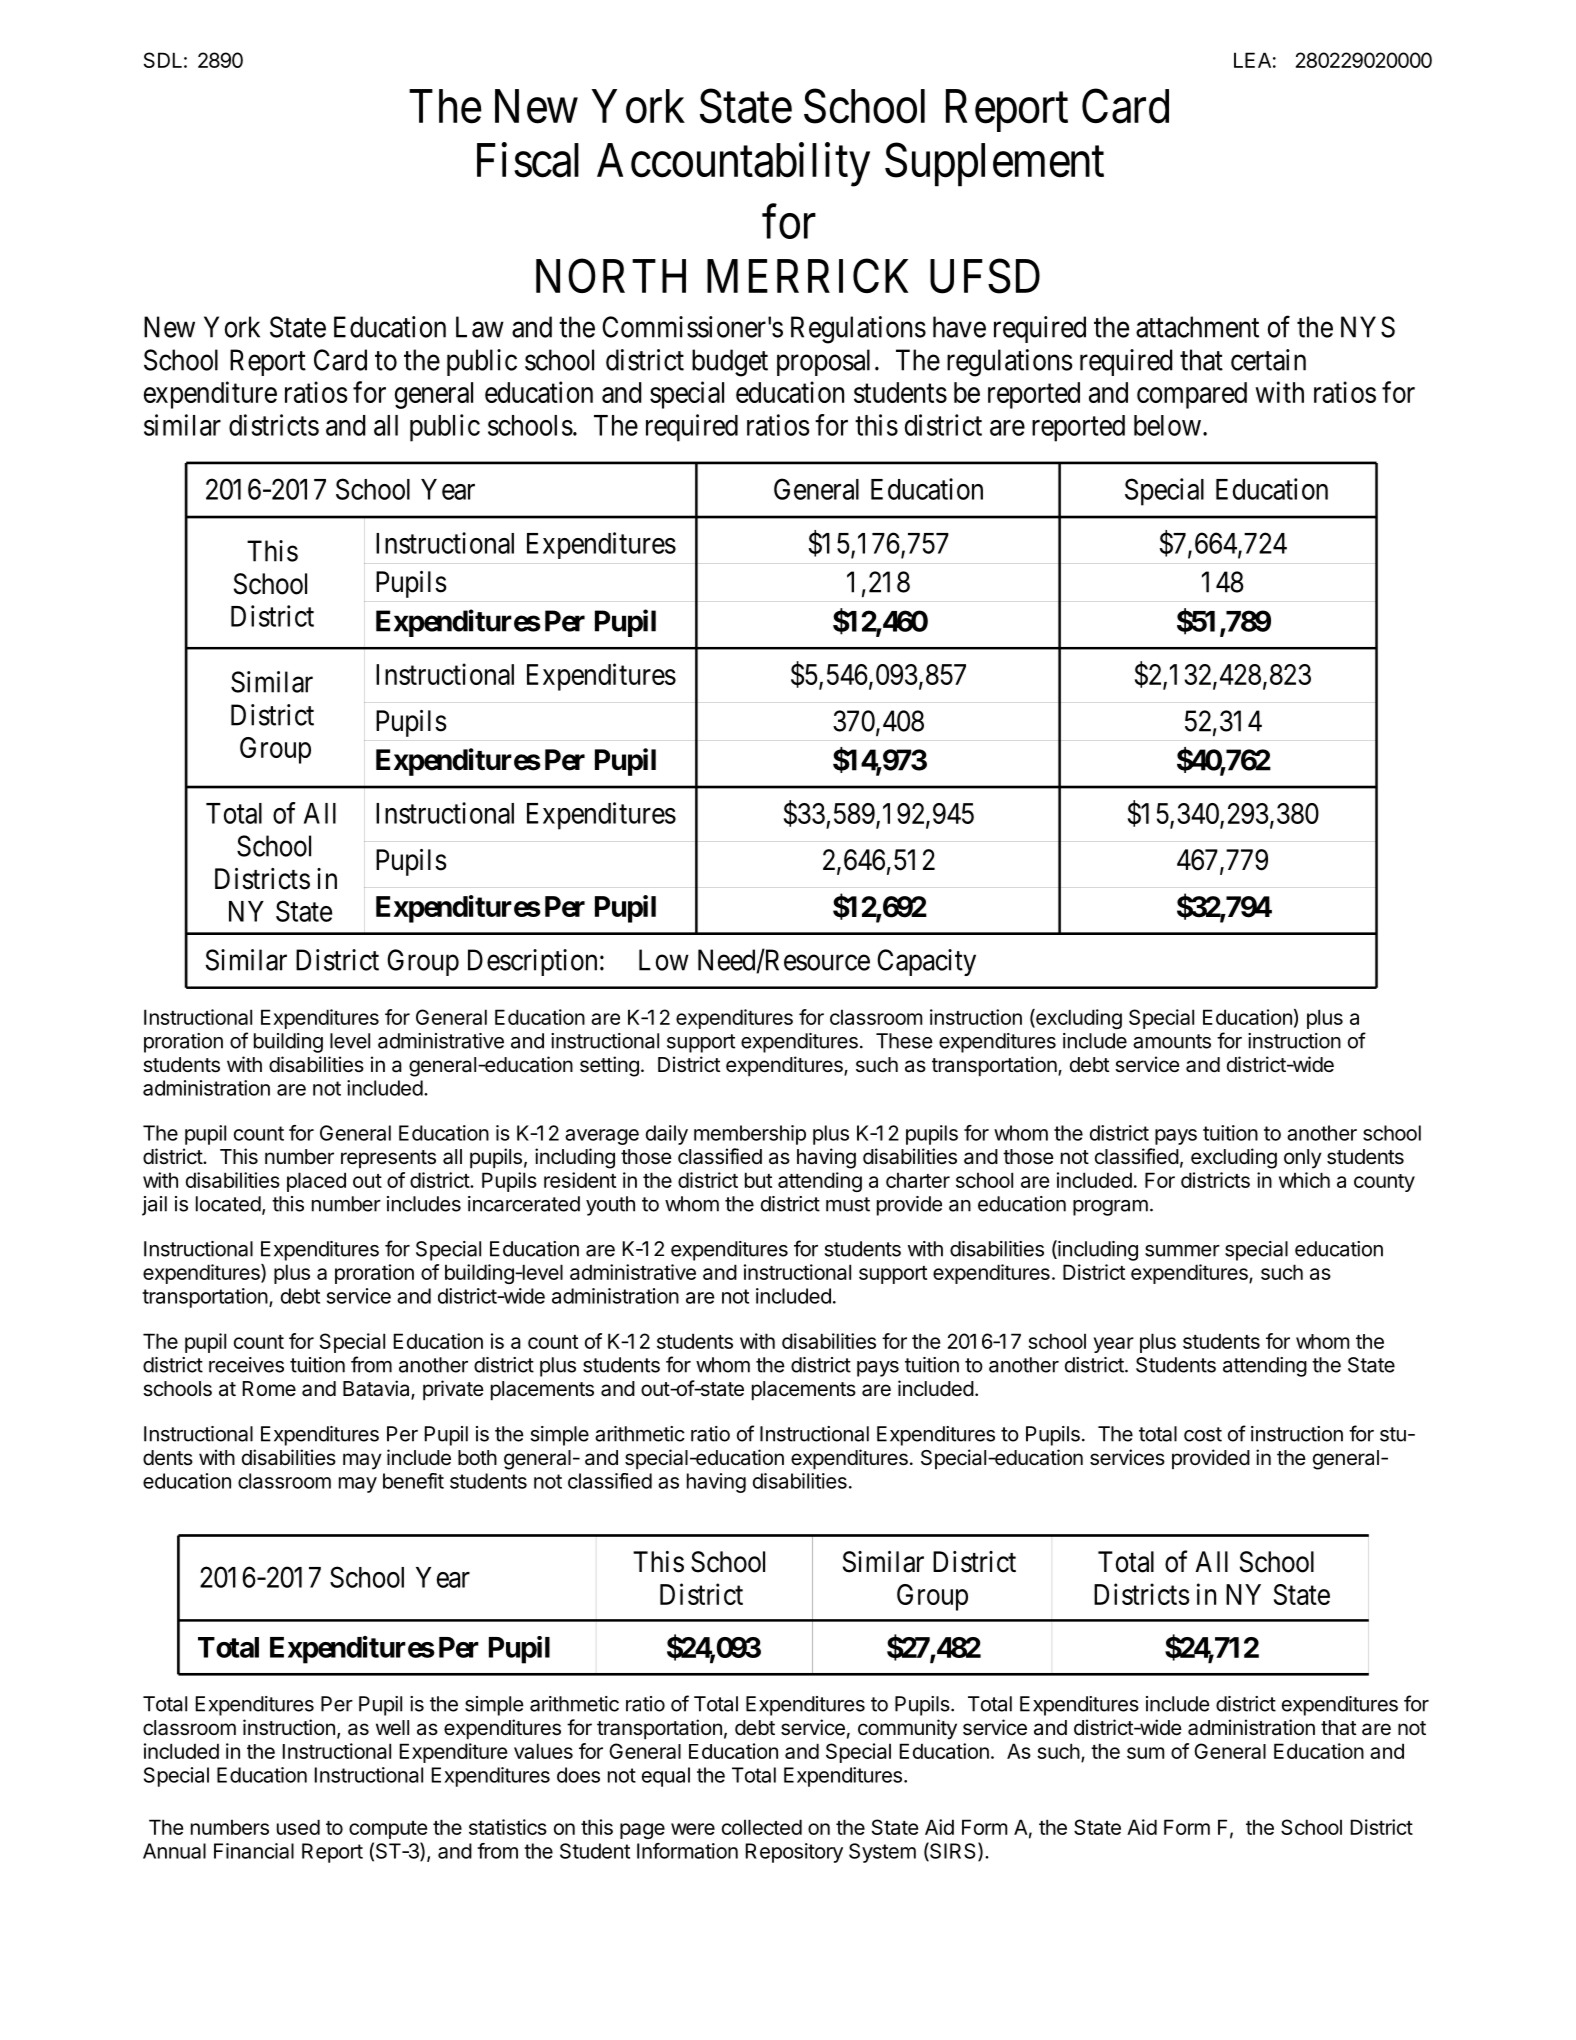 Image resolution: width=1576 pixels, height=2040 pixels. Describe the element at coordinates (528, 160) in the screenshot. I see `Fiscal` at that location.
